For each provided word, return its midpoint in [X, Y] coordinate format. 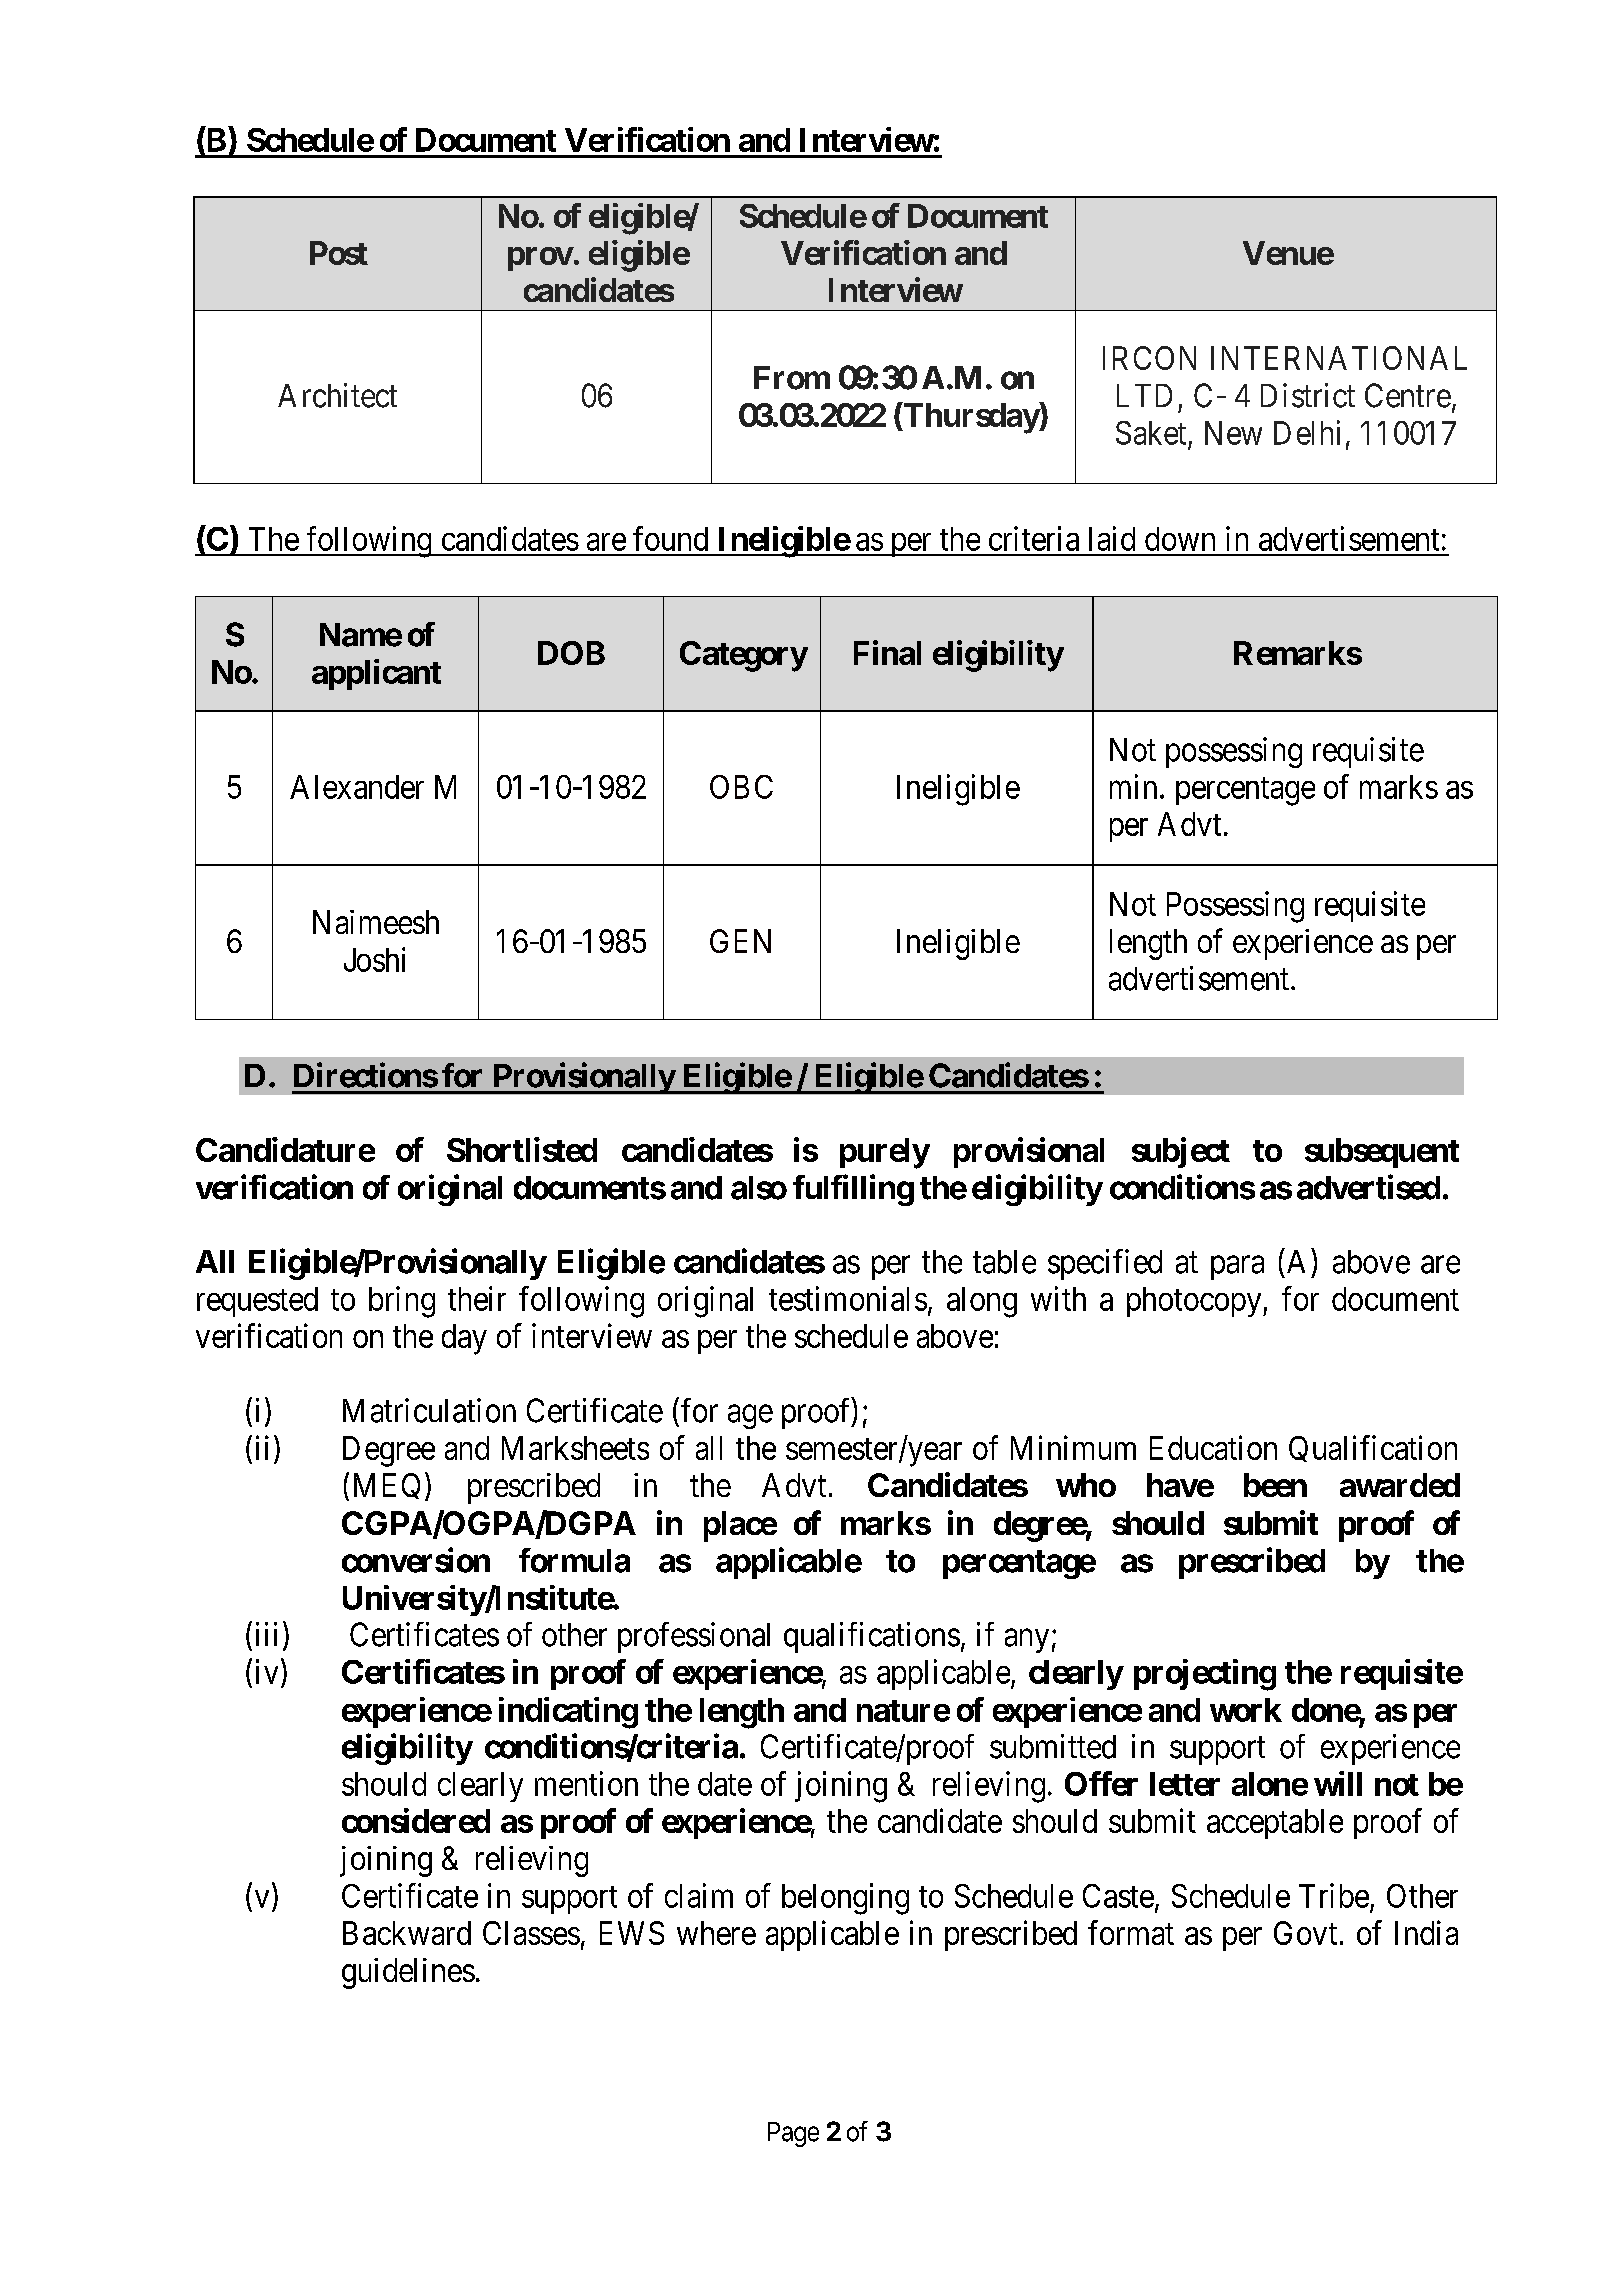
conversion [416, 1560]
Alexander [357, 787]
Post [339, 253]
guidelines [408, 1973]
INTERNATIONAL [1339, 358]
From [792, 378]
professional [694, 1637]
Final [887, 652]
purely [885, 1153]
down [1180, 539]
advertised [1368, 1187]
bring [402, 1302]
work [1246, 1710]
